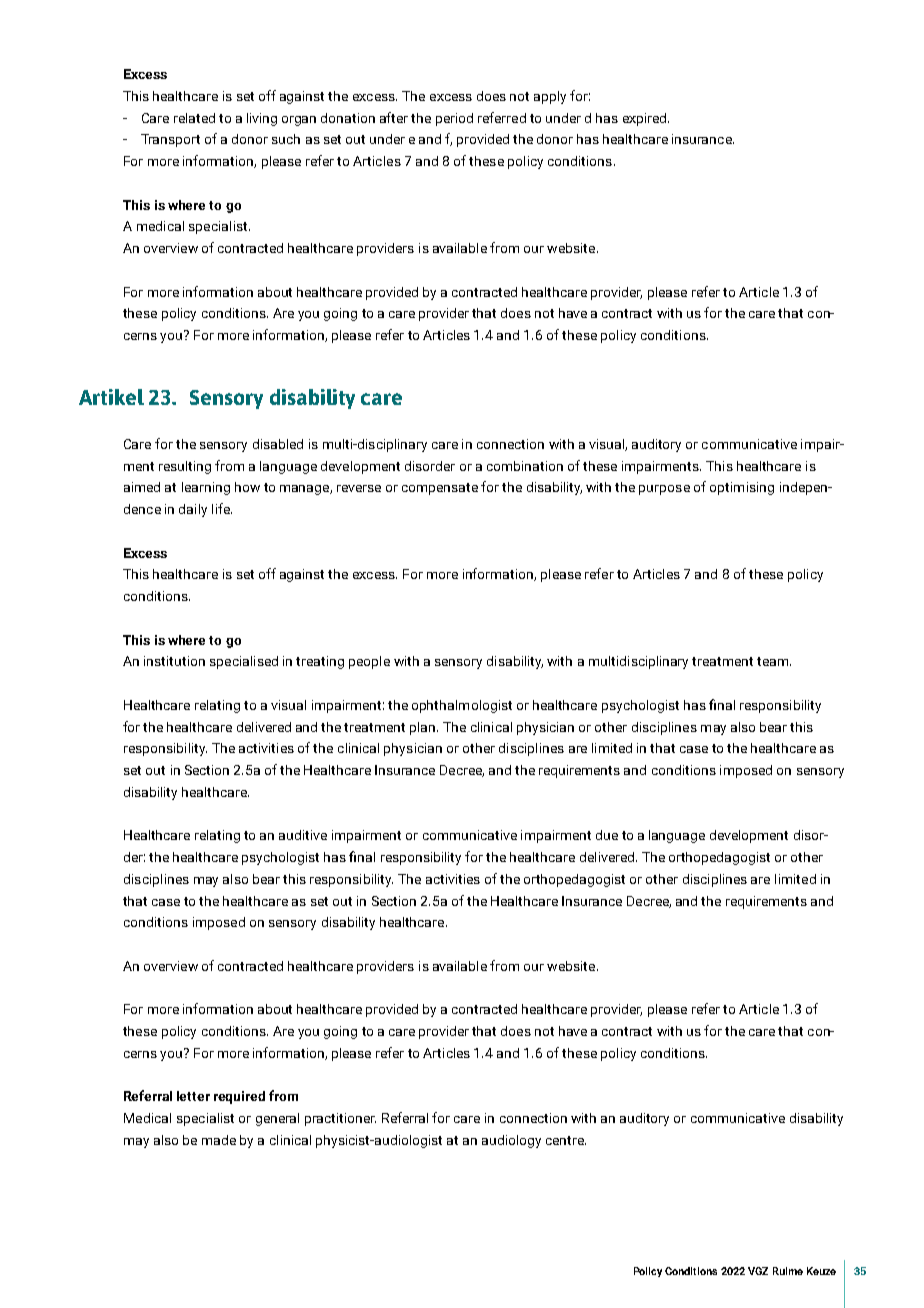  What do you see at coordinates (774, 661) in the screenshot?
I see `team` at bounding box center [774, 661].
